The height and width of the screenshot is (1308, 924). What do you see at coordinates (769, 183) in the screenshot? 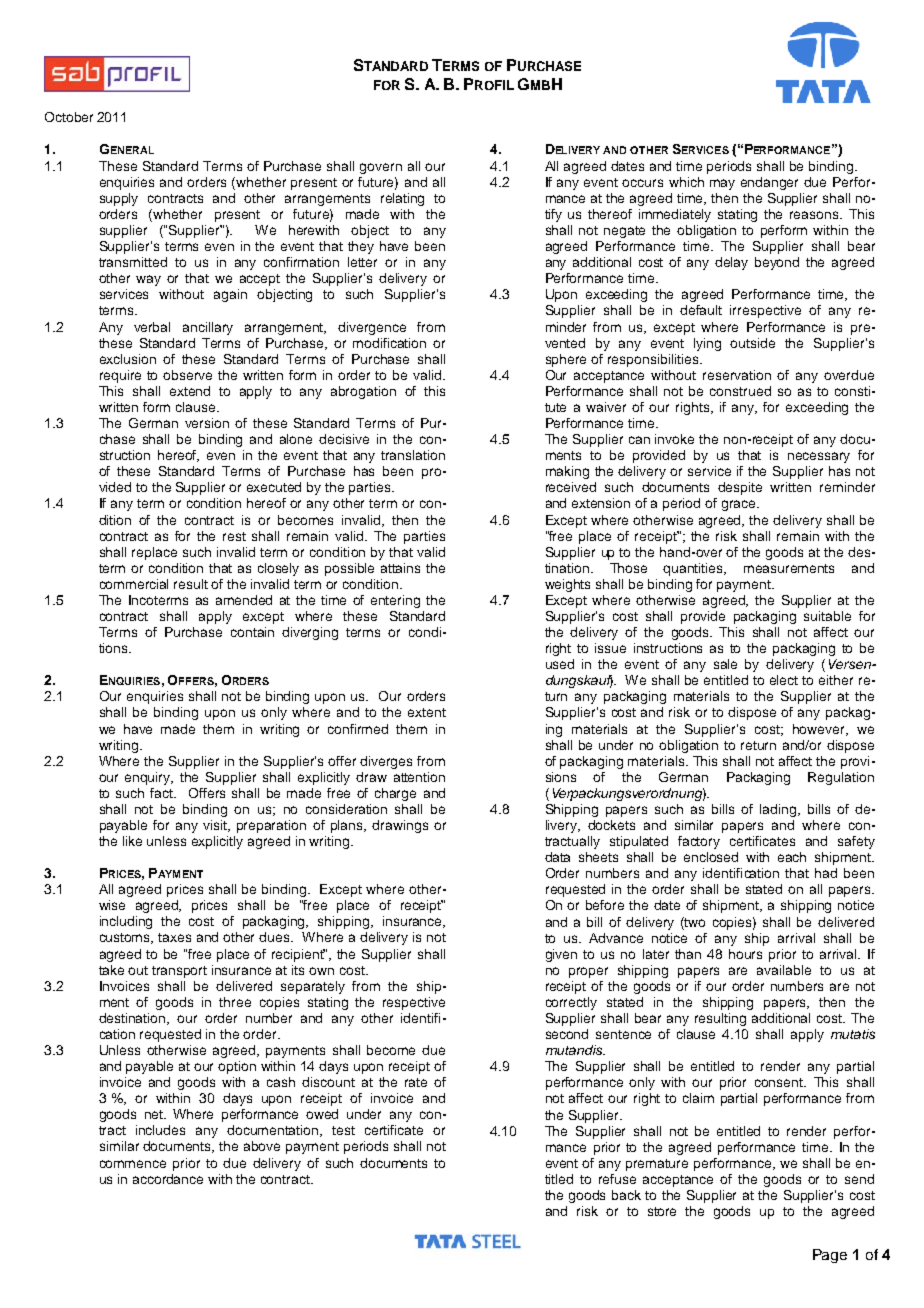
I see `endanger` at bounding box center [769, 183].
